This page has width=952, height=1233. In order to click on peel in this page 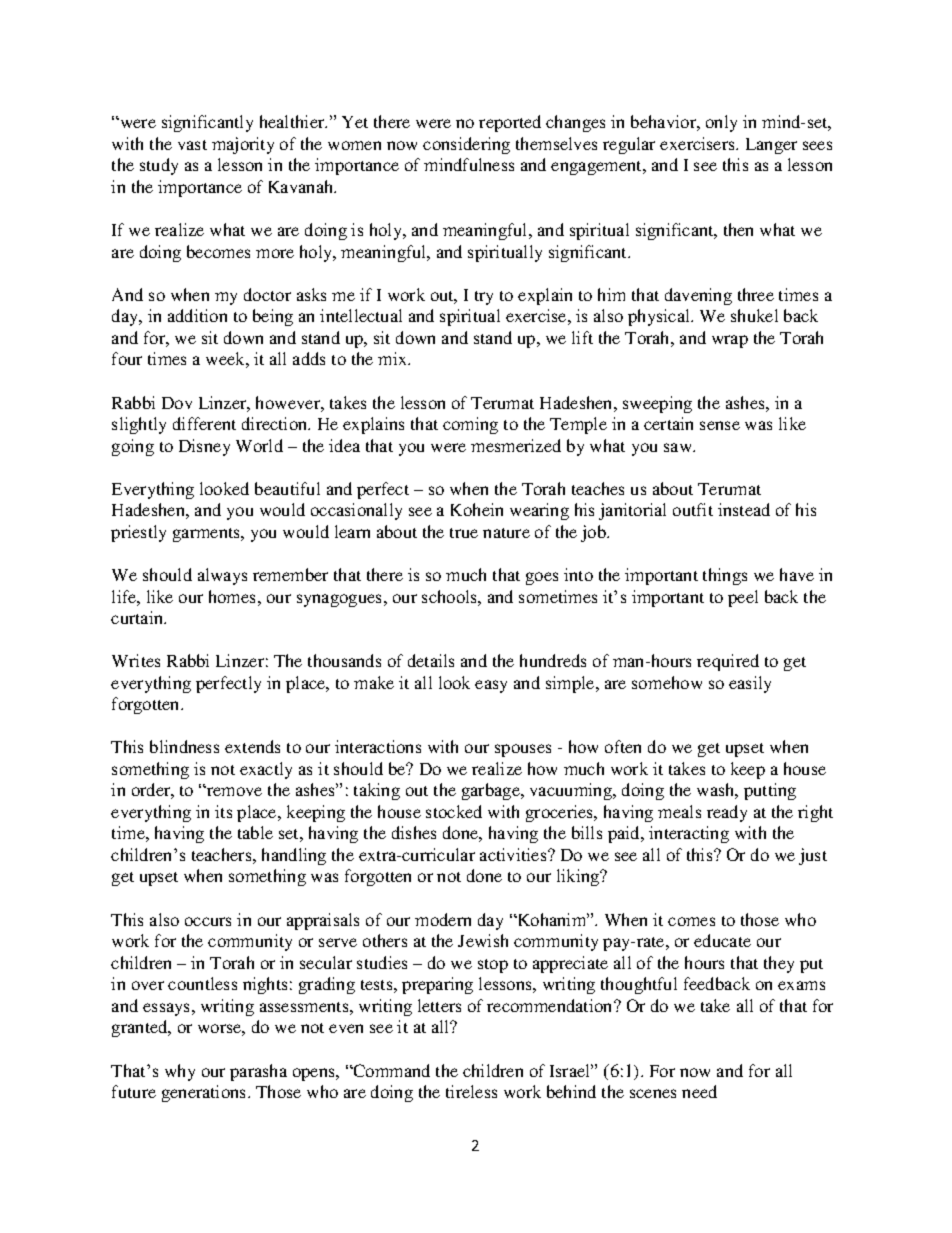, I will do `click(743, 598)`.
